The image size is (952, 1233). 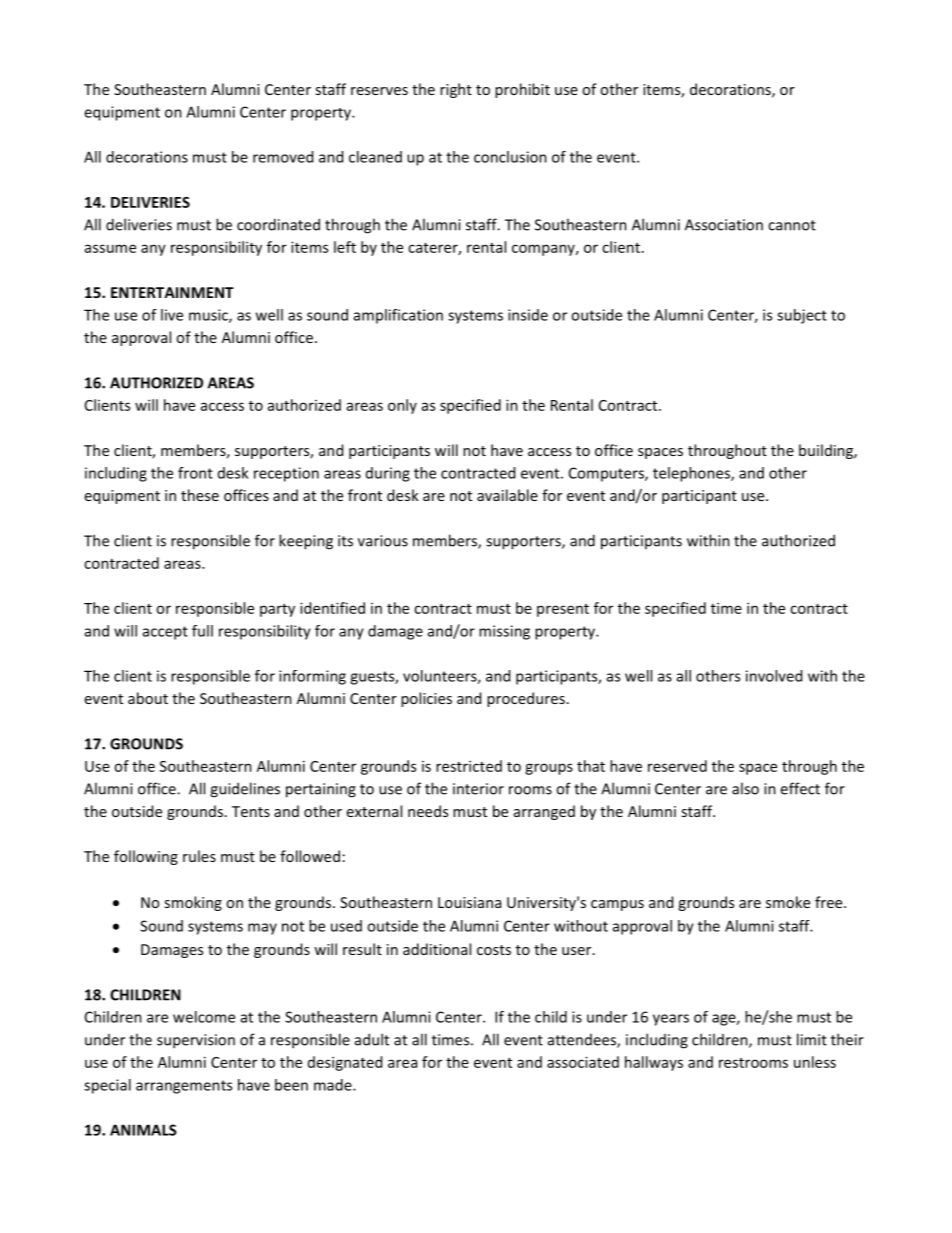 What do you see at coordinates (583, 1062) in the document?
I see `associated` at bounding box center [583, 1062].
